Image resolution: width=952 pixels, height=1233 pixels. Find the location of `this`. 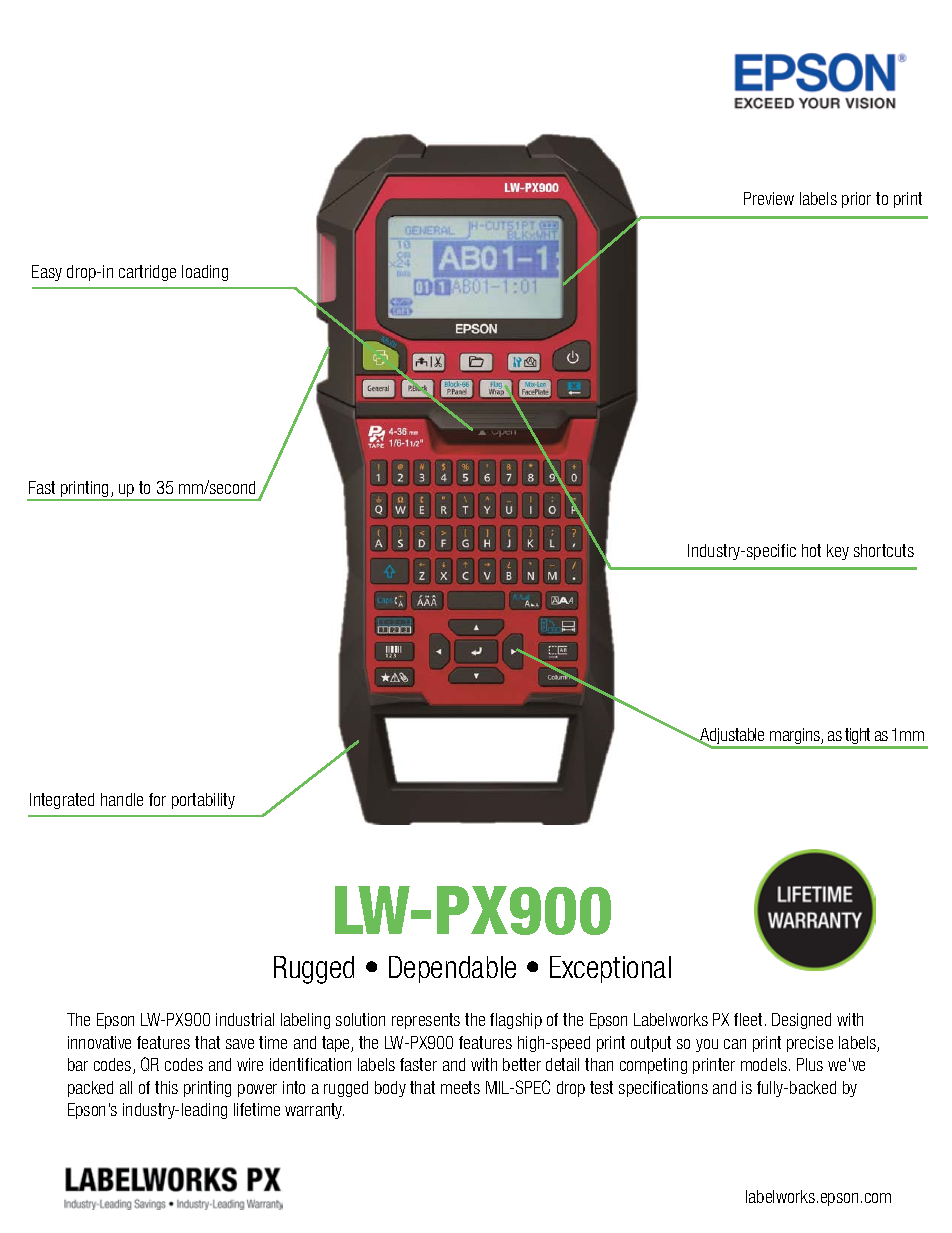

this is located at coordinates (166, 1087).
